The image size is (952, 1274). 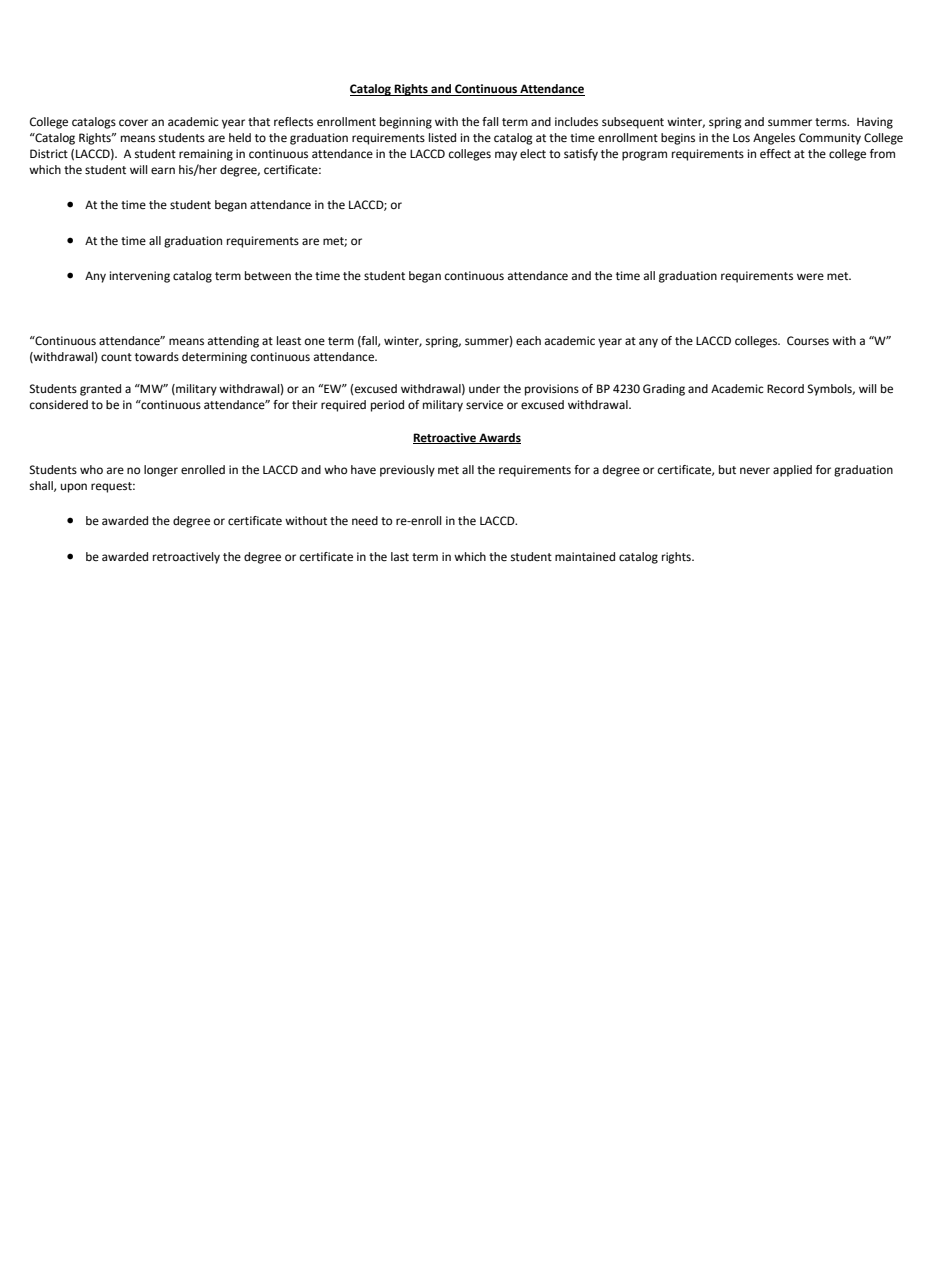 I want to click on towards, so click(x=157, y=356).
